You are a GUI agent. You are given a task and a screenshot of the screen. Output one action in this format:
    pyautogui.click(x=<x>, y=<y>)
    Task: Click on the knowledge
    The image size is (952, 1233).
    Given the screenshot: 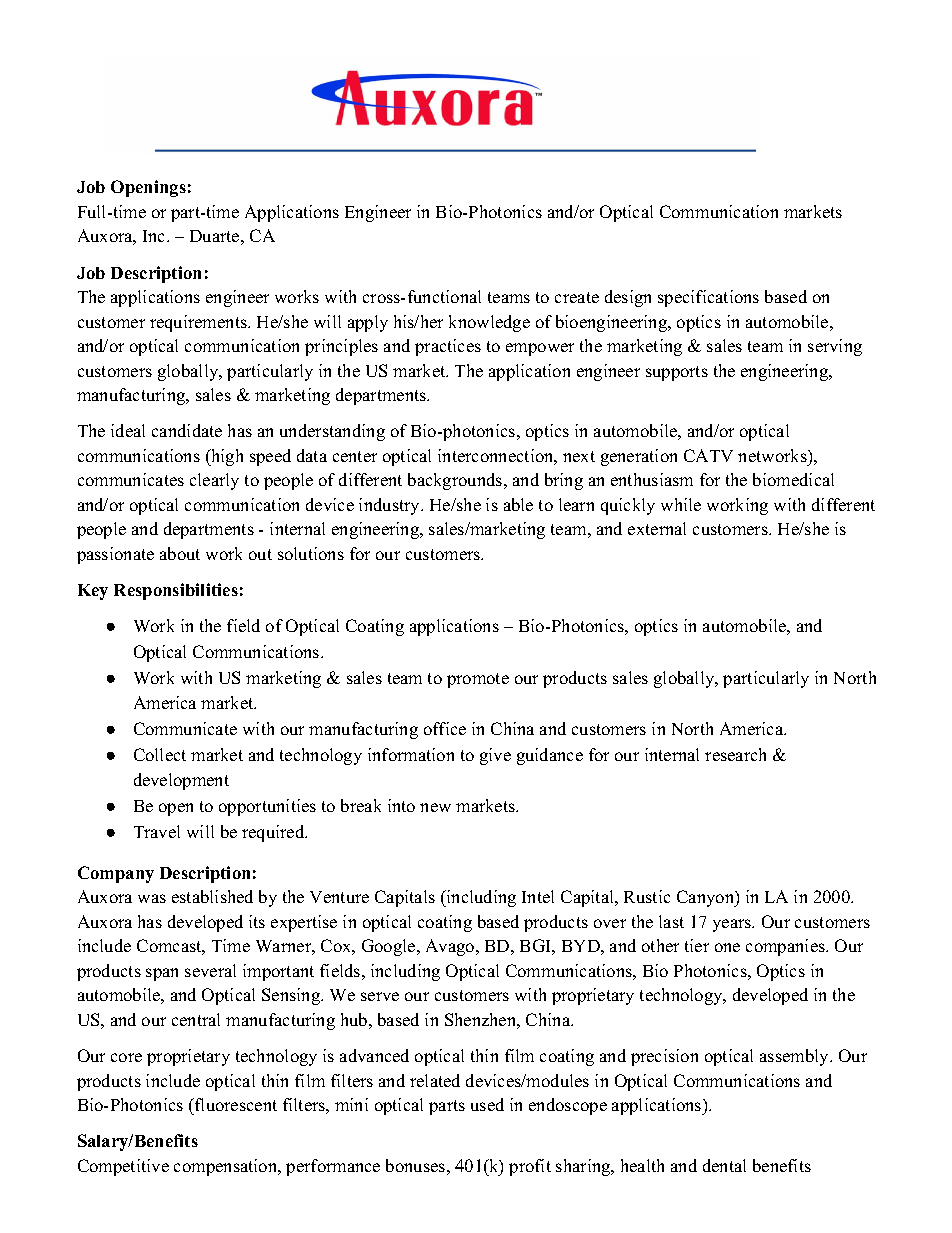 What is the action you would take?
    pyautogui.click(x=489, y=323)
